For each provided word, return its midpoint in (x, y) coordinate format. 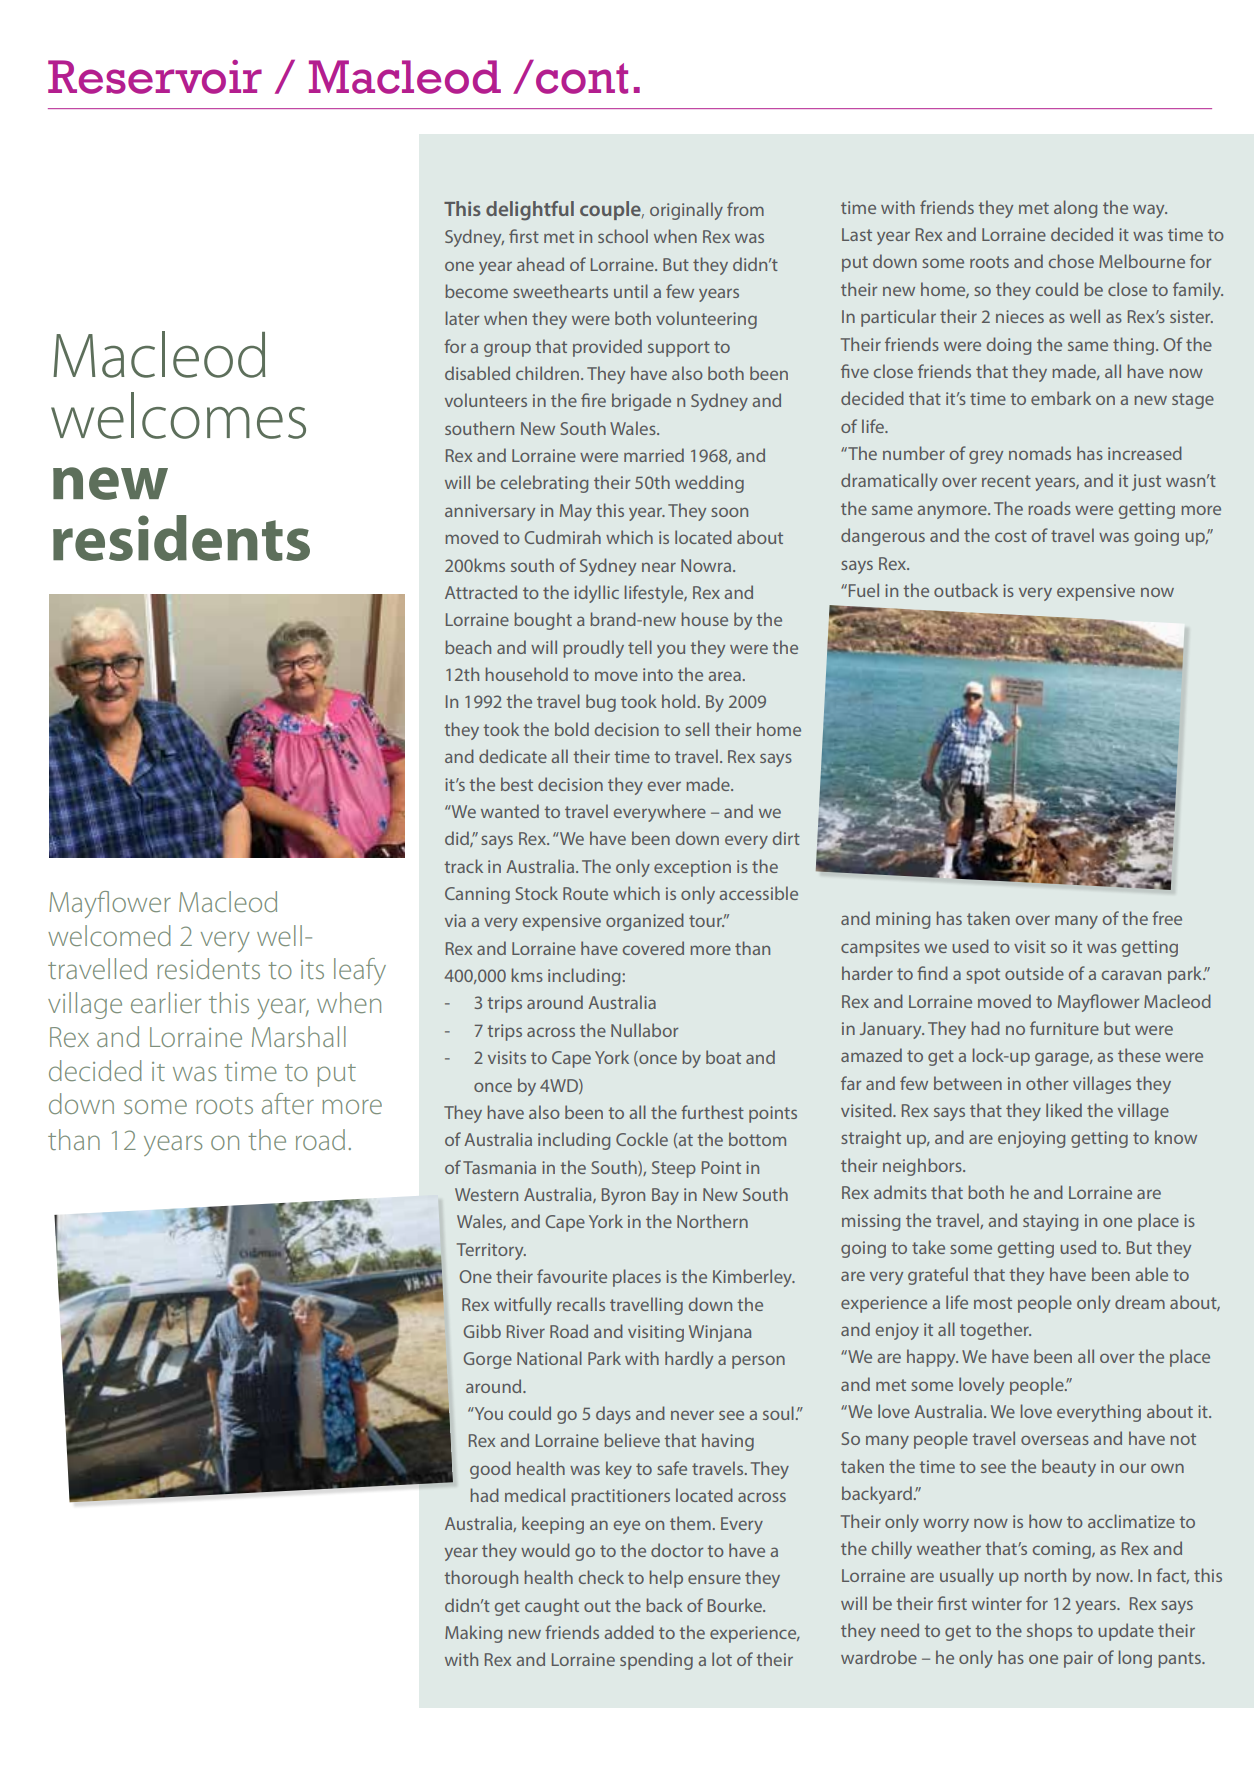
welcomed (109, 935)
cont (582, 78)
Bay (665, 1196)
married (654, 455)
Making (473, 1634)
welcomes (178, 415)
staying (1050, 1222)
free (1167, 918)
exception (692, 868)
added (629, 1632)
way (1150, 211)
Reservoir (155, 77)
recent (1006, 481)
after (288, 1103)
